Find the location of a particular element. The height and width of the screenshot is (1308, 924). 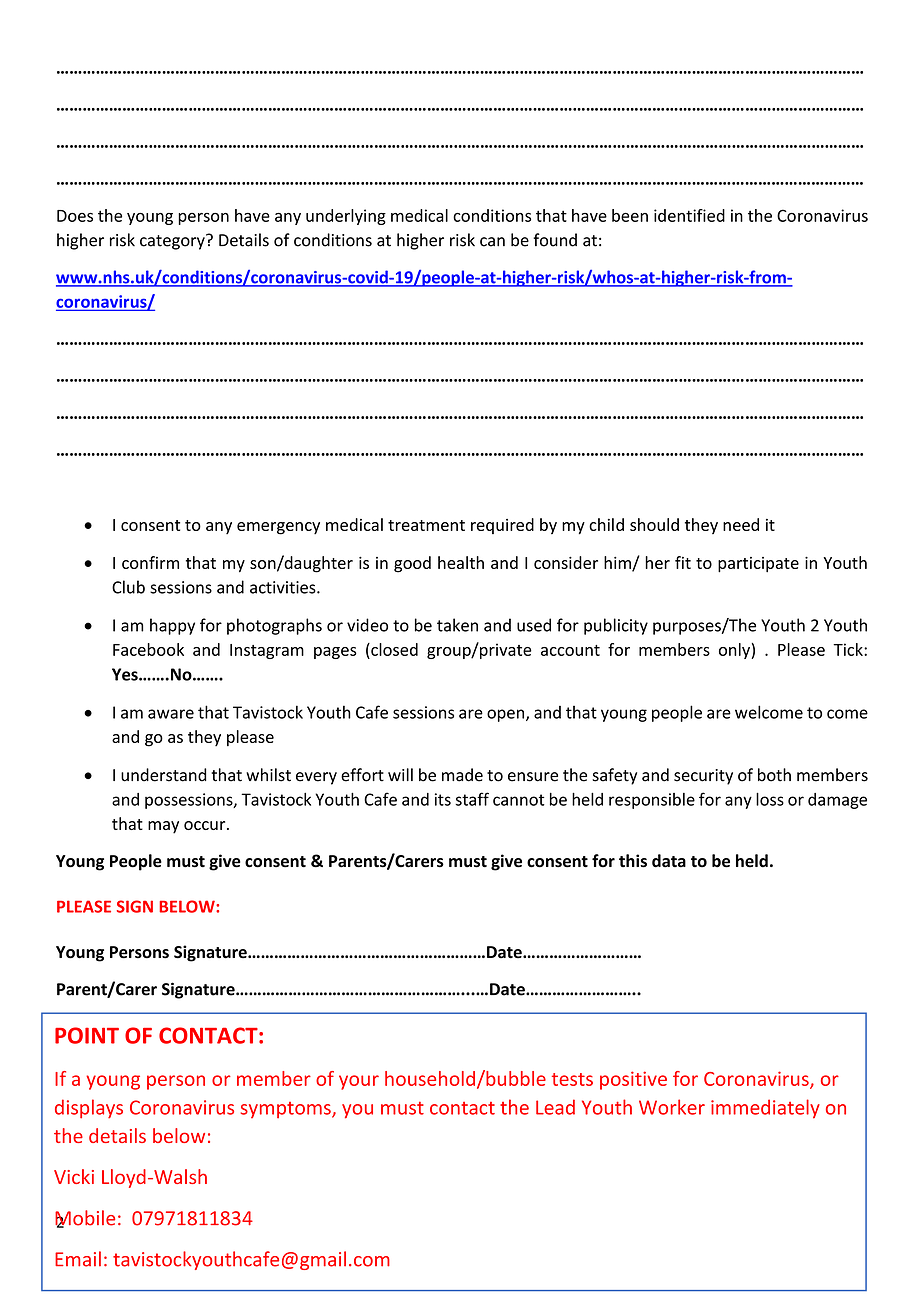

Mobile is located at coordinates (85, 1219).
